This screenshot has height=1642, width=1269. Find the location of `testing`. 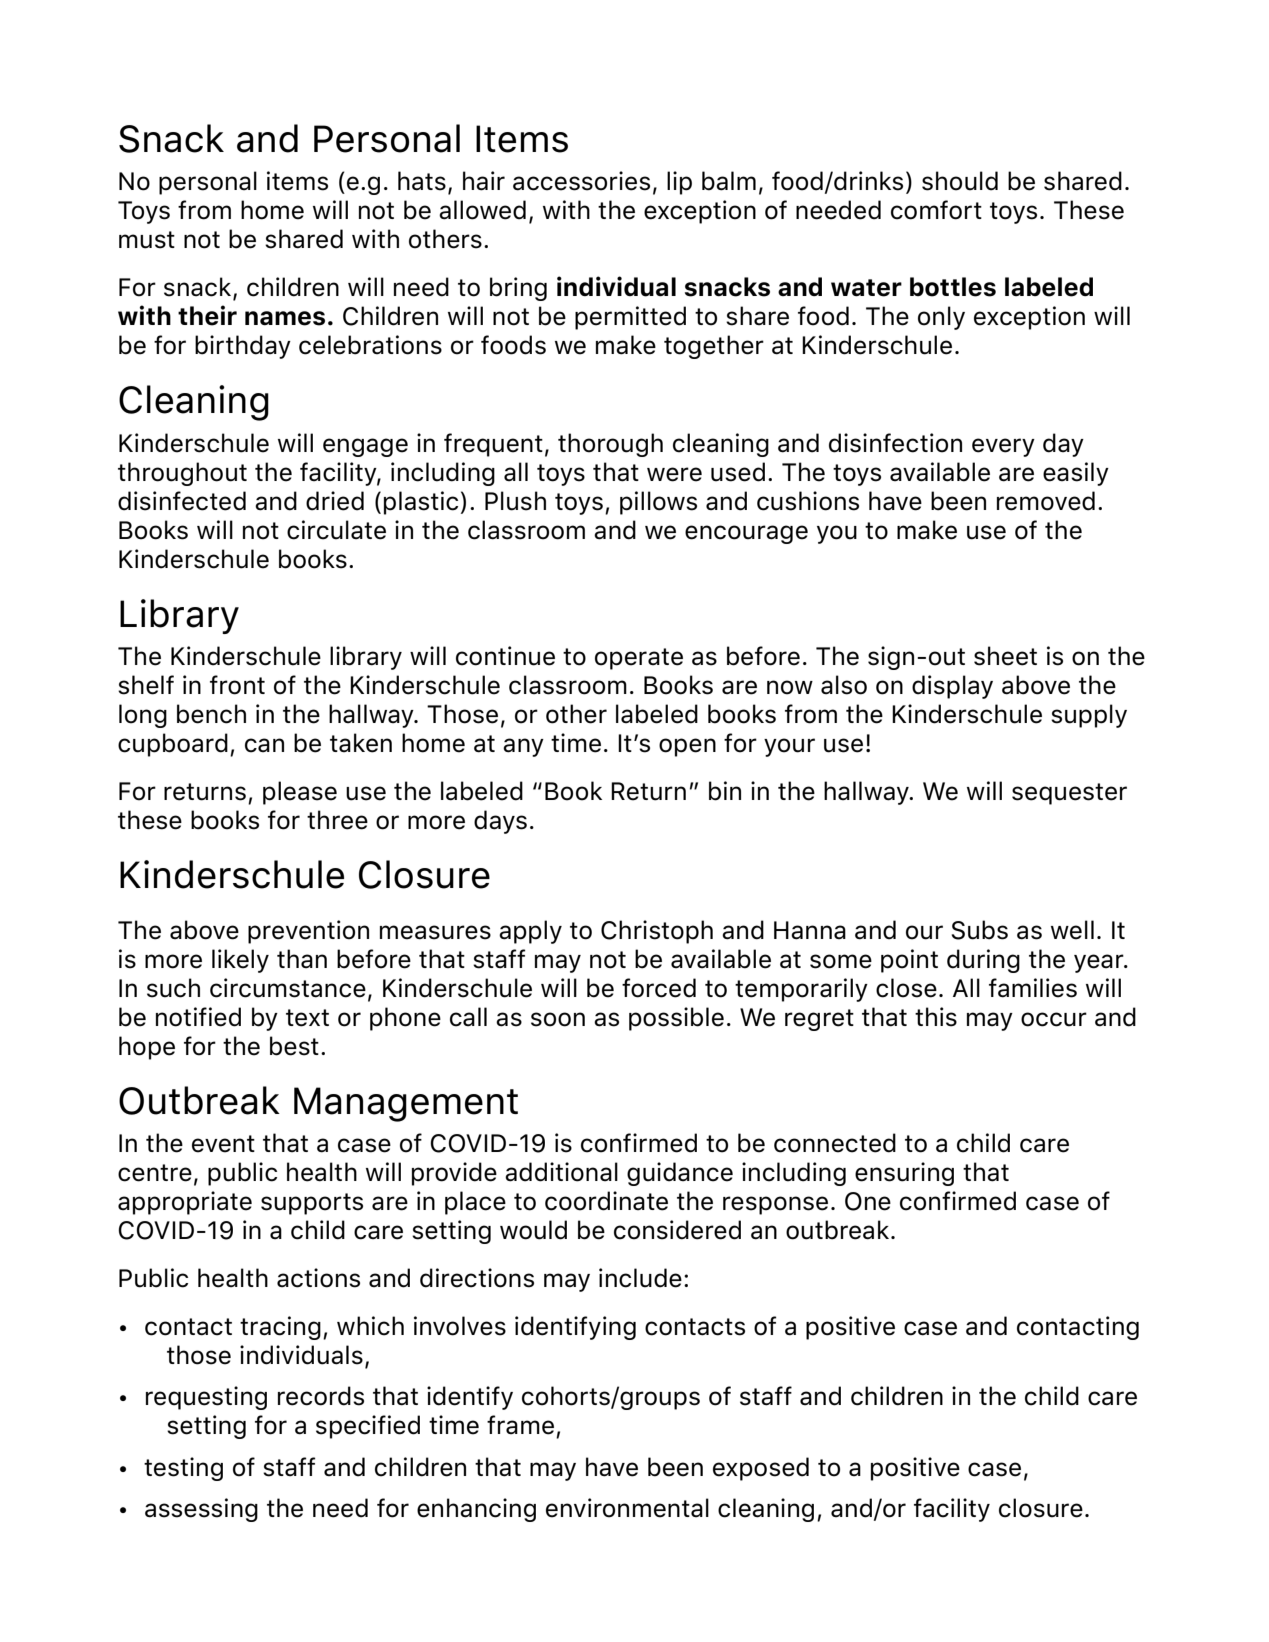

testing is located at coordinates (183, 1469).
